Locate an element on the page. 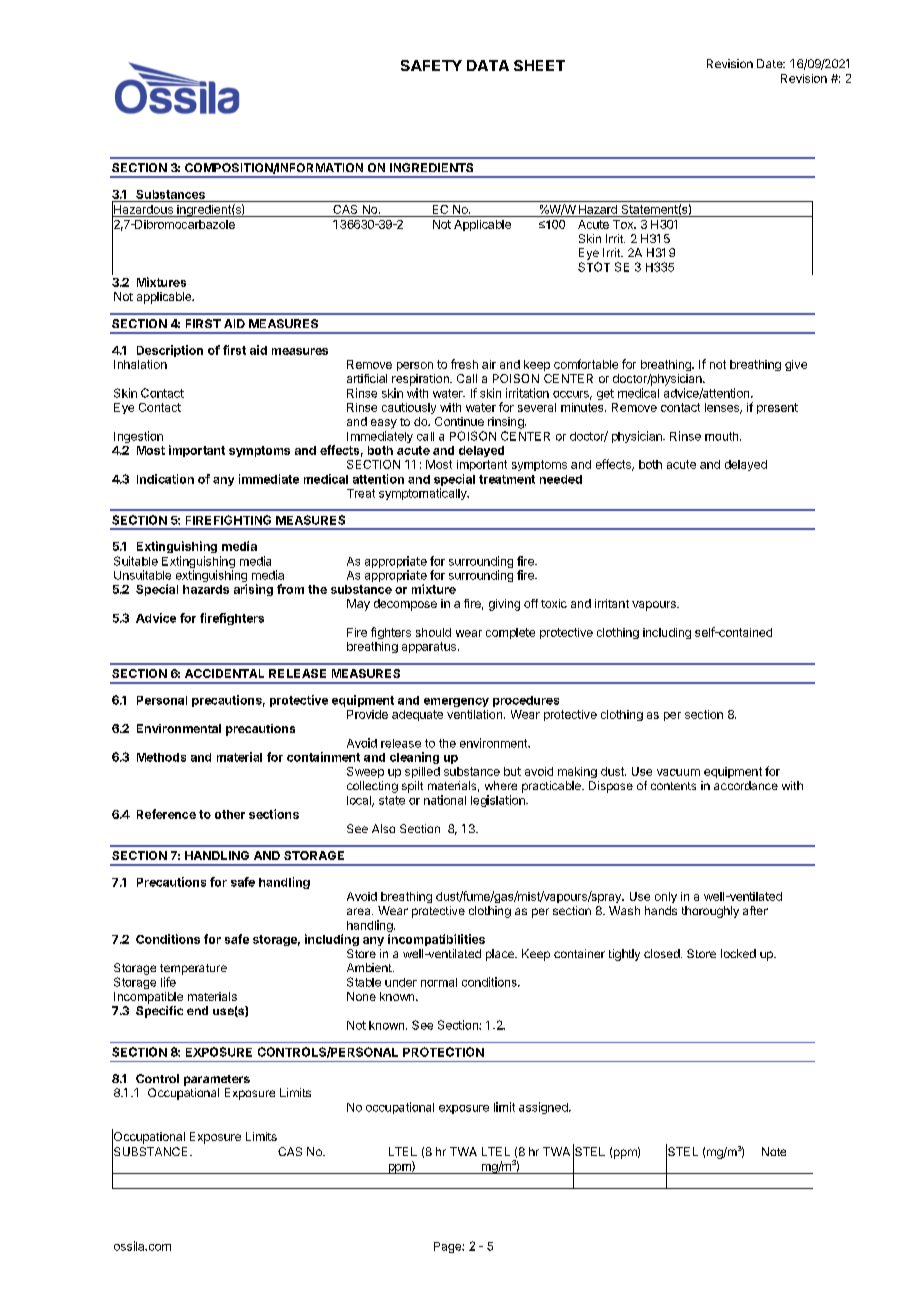 The height and width of the document is (1308, 924). Note is located at coordinates (774, 1151).
